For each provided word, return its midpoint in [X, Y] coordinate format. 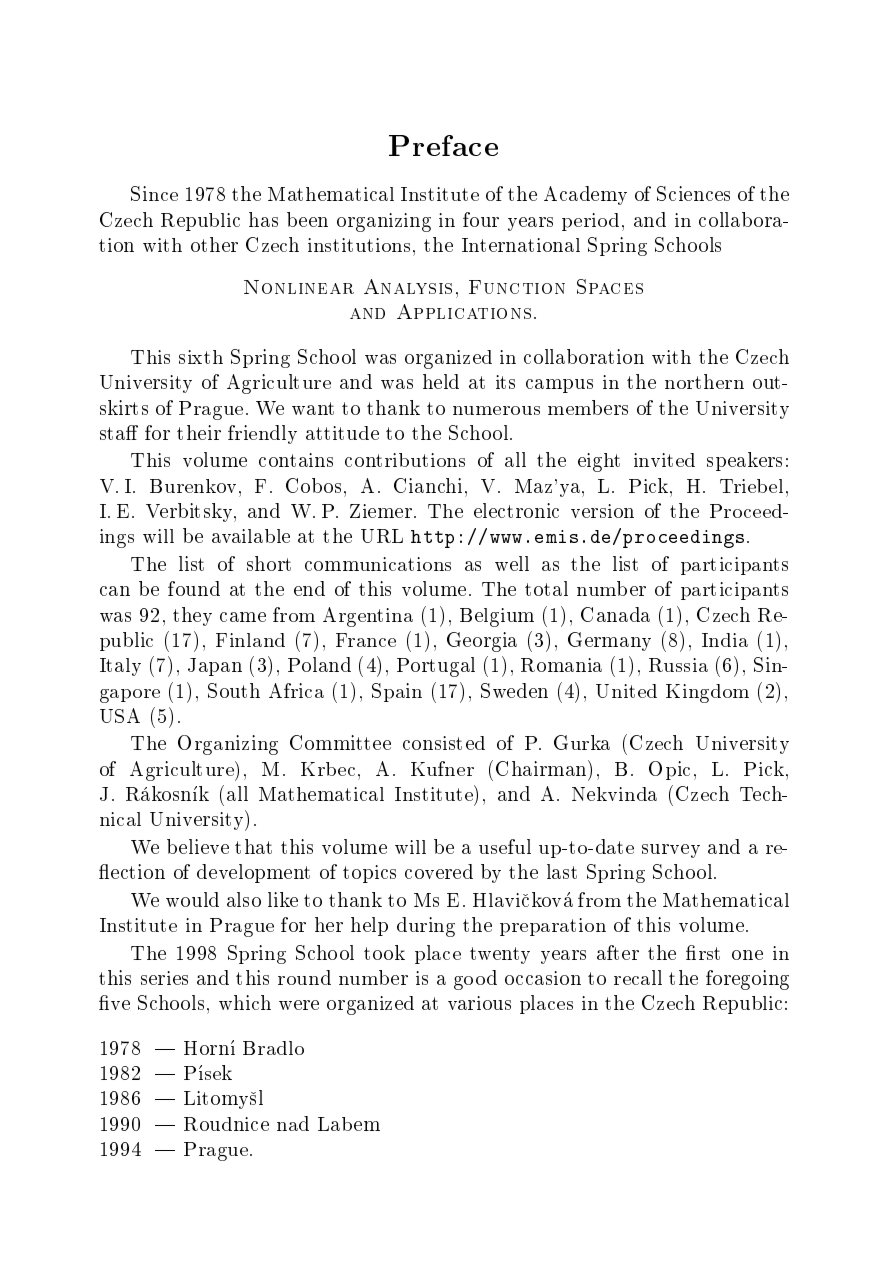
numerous [496, 410]
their [199, 432]
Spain [397, 692]
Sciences [693, 193]
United [626, 691]
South [234, 690]
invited [664, 460]
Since [154, 193]
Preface [443, 145]
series [164, 978]
